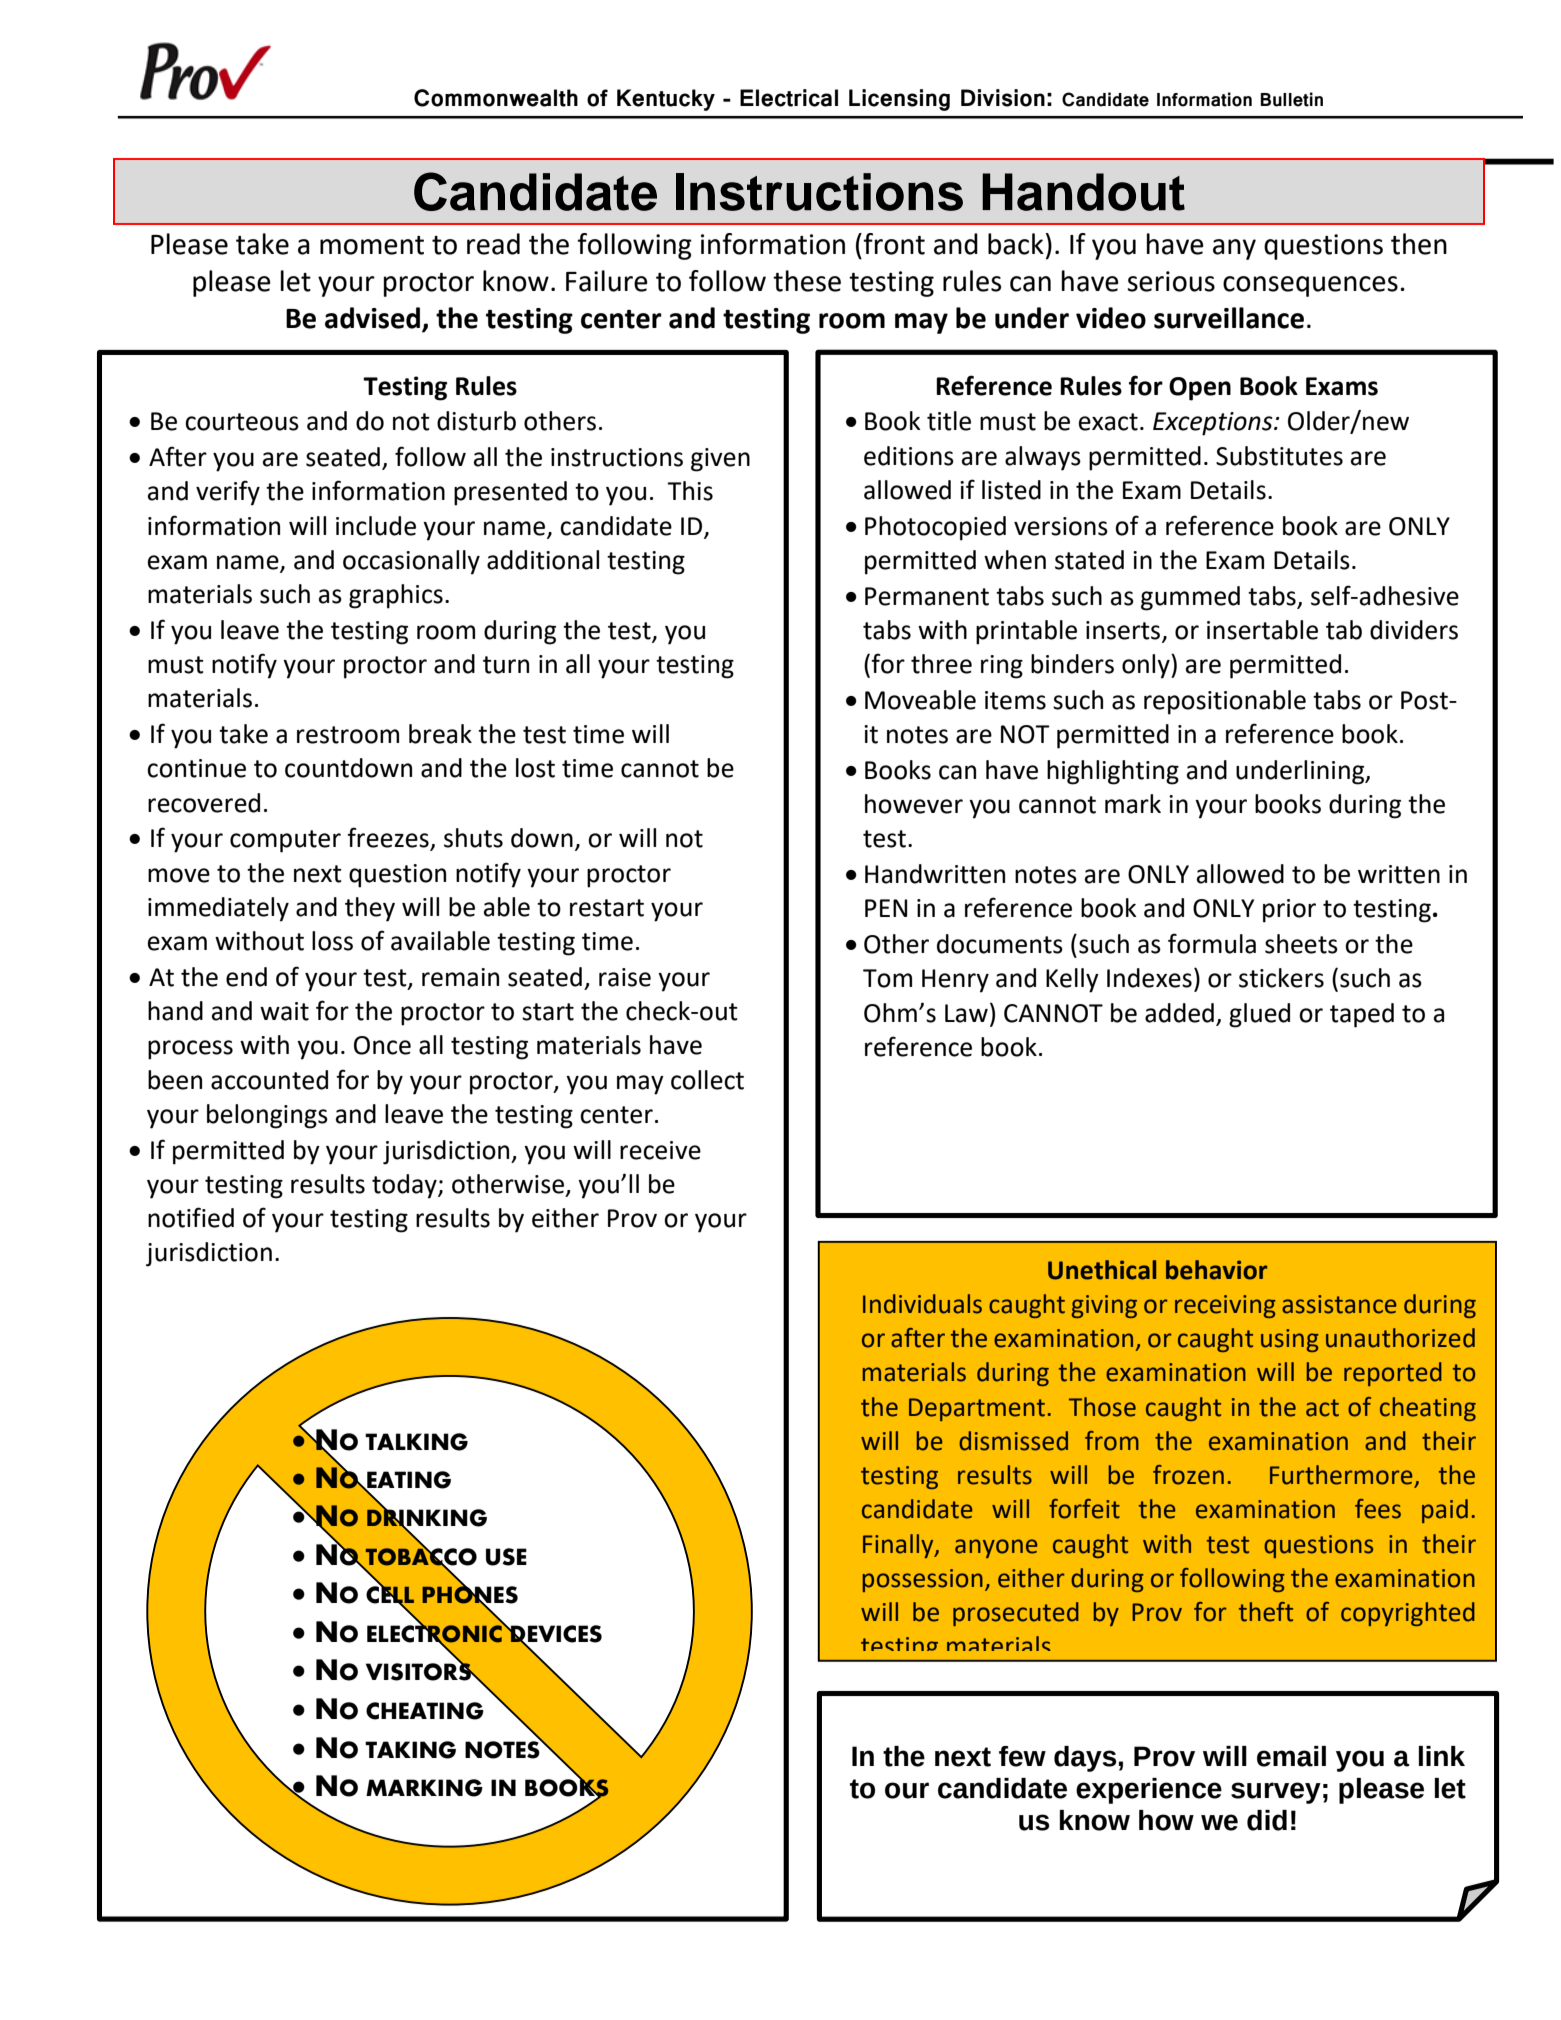 This image has height=2020, width=1561. I want to click on Photocopied, so click(935, 528).
